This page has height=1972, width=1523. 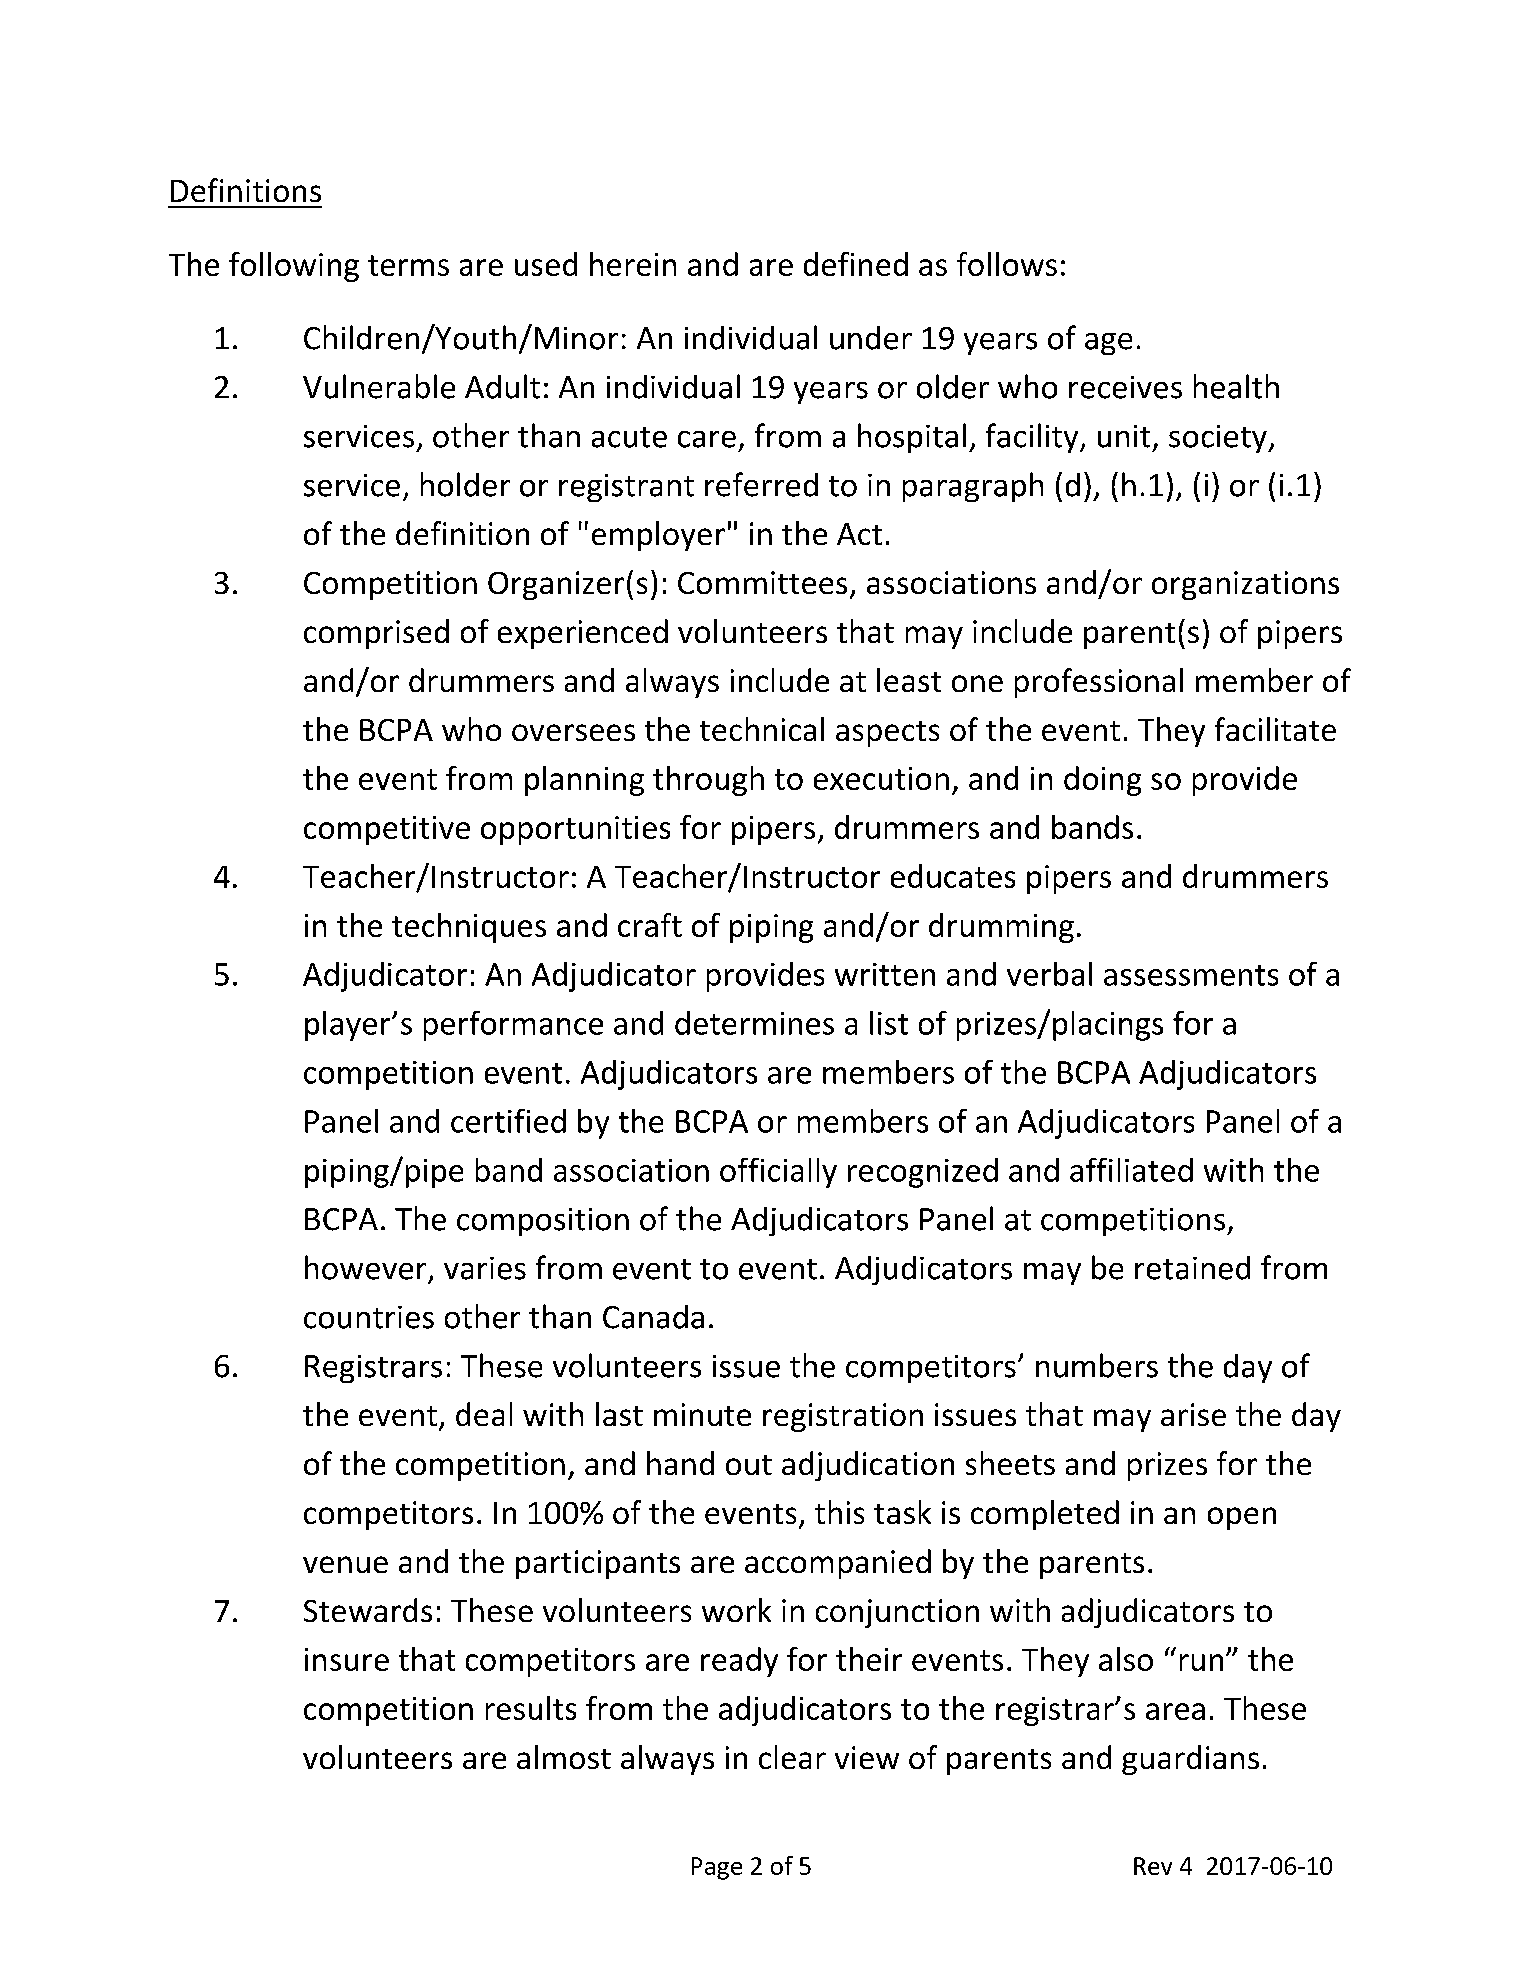 What do you see at coordinates (754, 1023) in the page?
I see `determines` at bounding box center [754, 1023].
